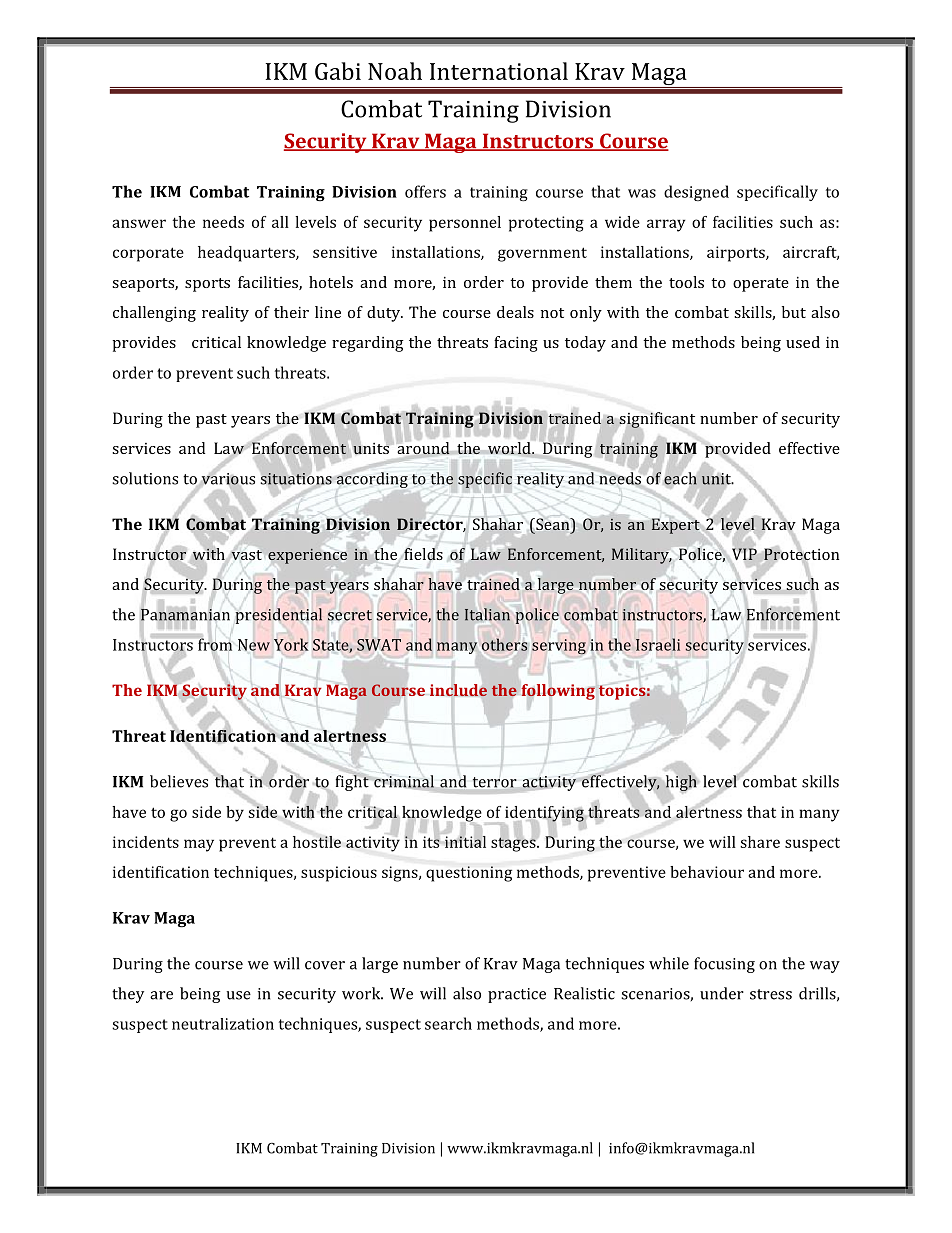 The height and width of the document is (1233, 952). I want to click on may, so click(199, 845).
